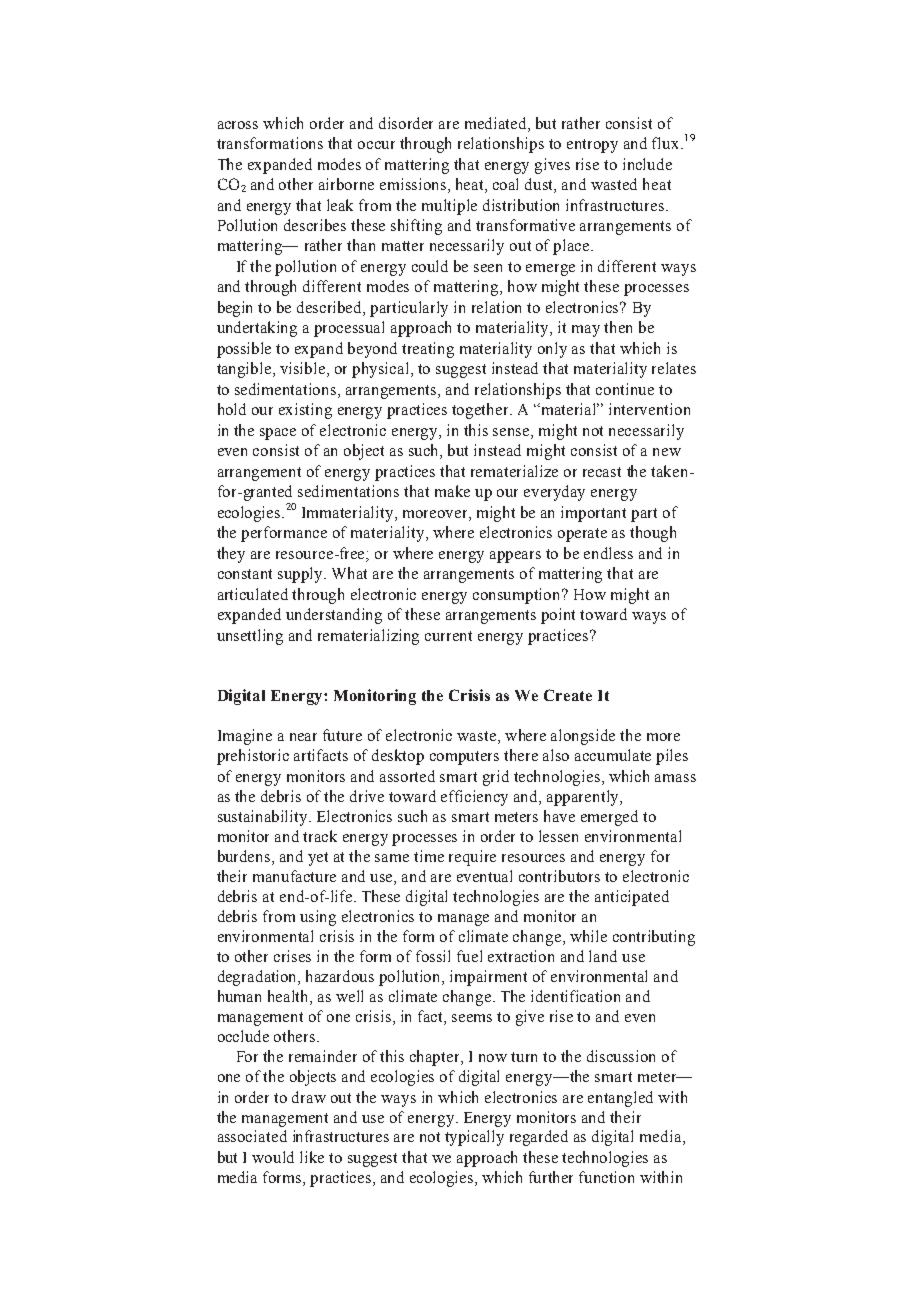 The image size is (924, 1308). Describe the element at coordinates (273, 1157) in the screenshot. I see `would` at that location.
